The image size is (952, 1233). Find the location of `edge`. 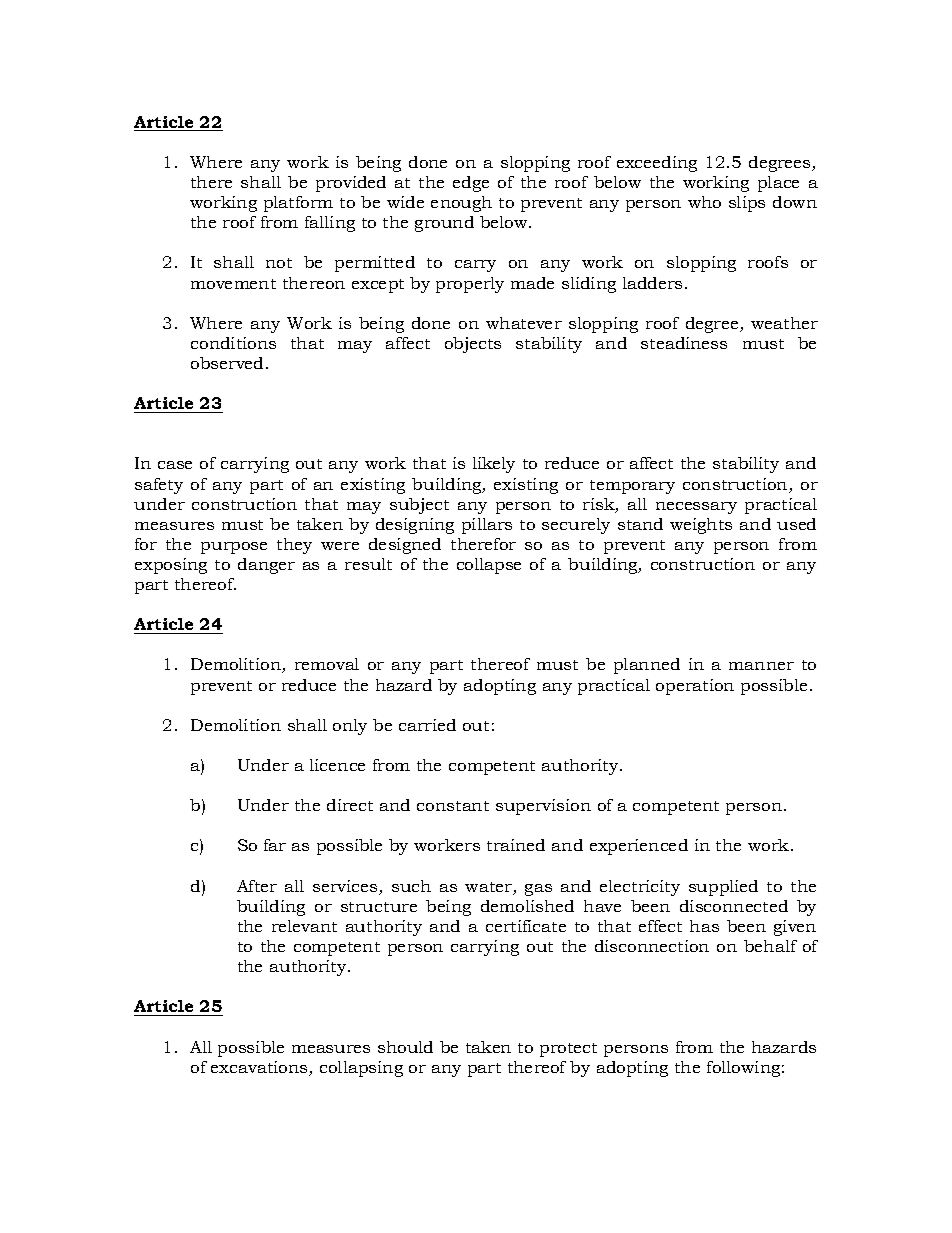

edge is located at coordinates (471, 184).
